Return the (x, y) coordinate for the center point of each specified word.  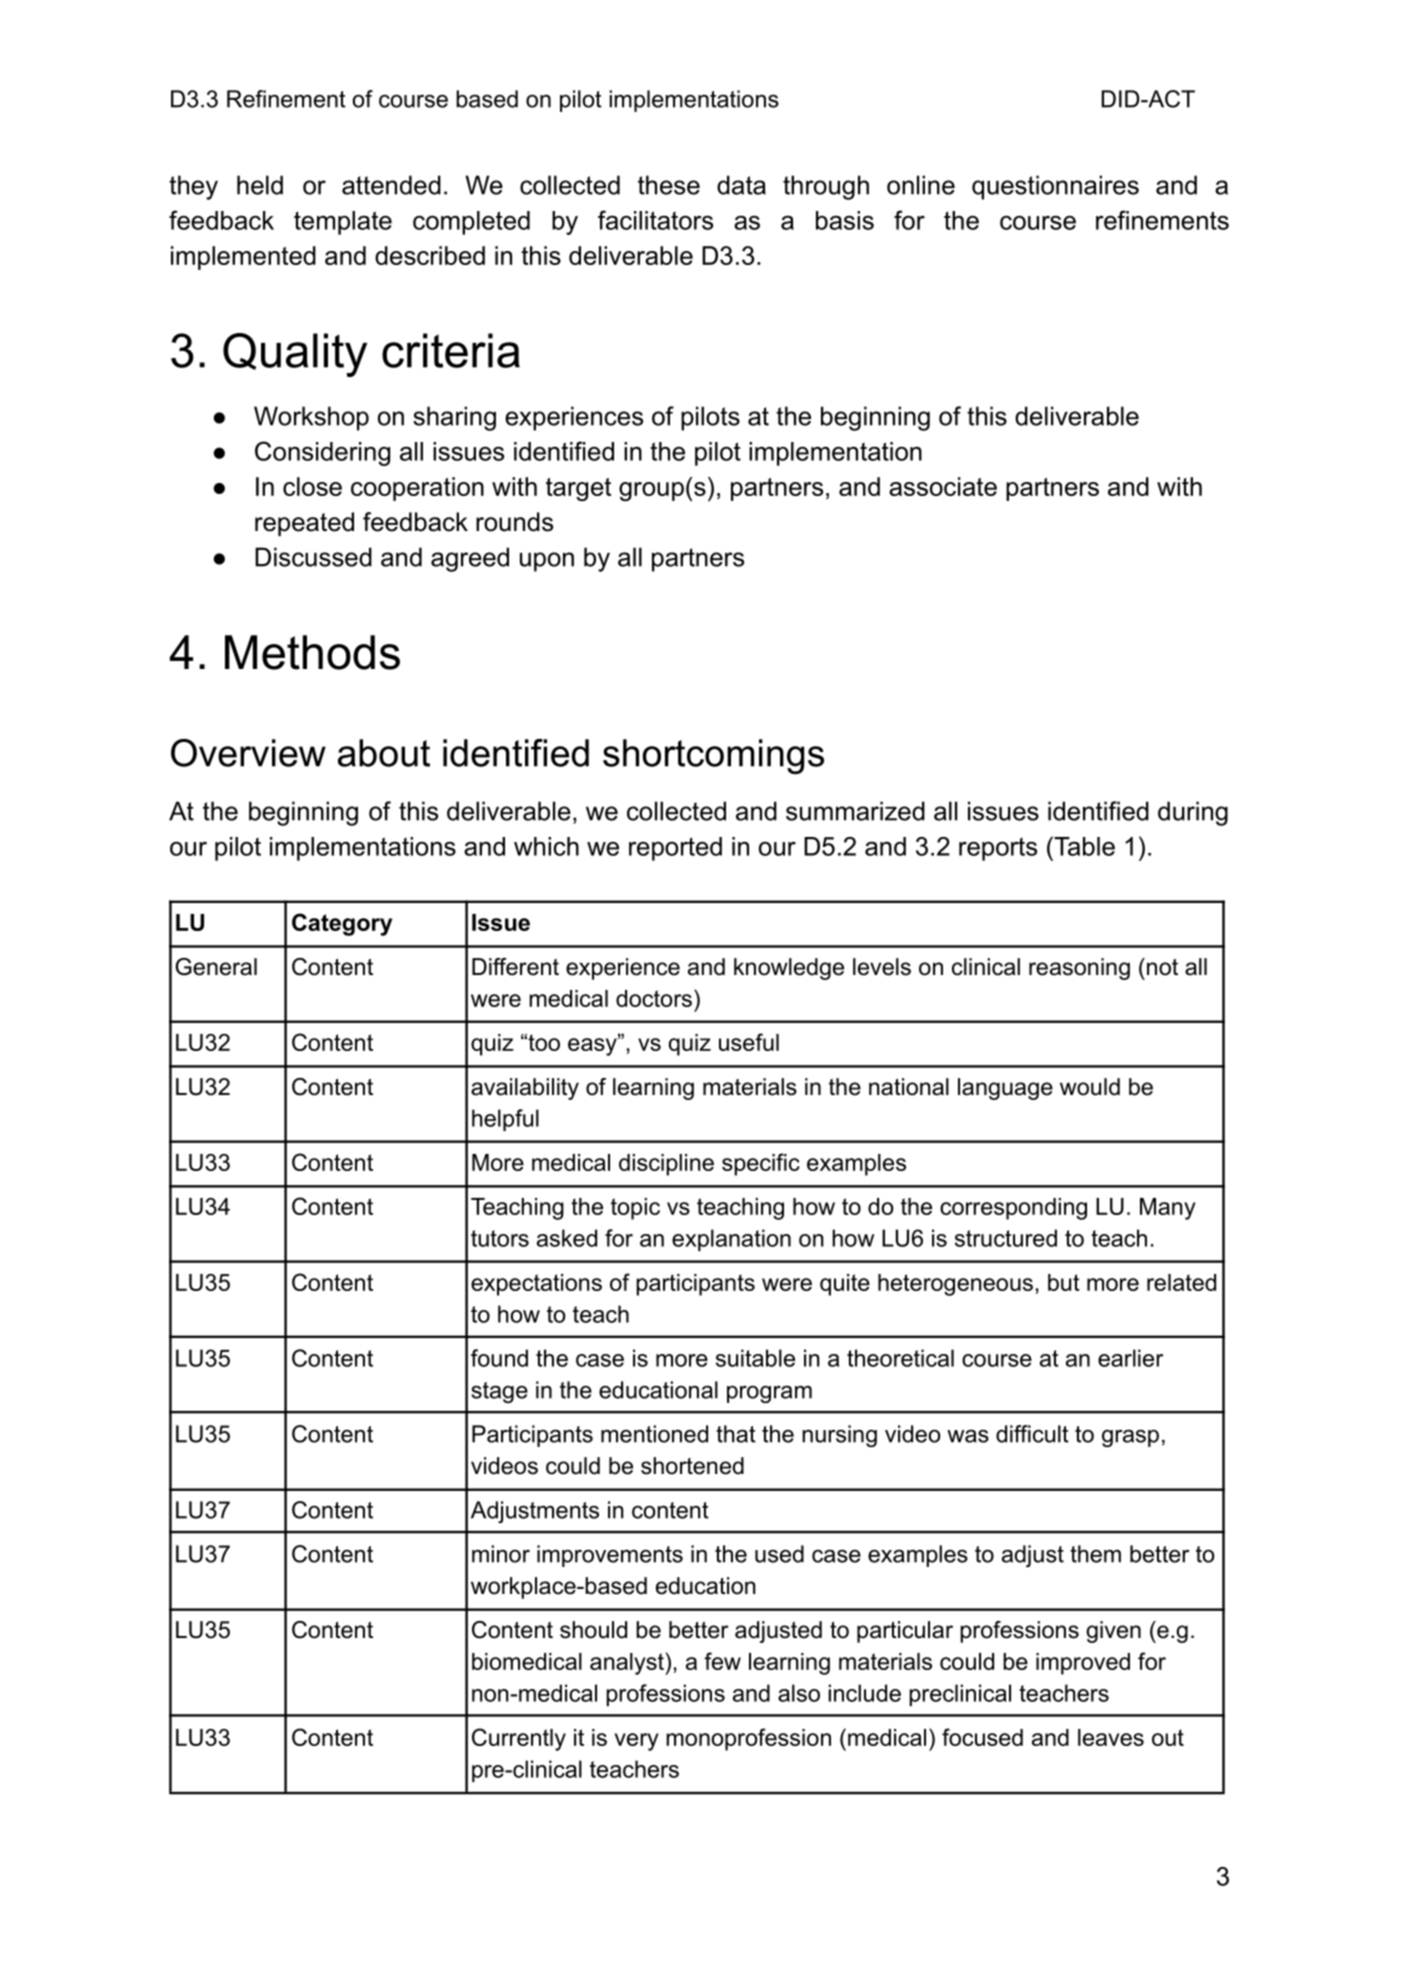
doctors (654, 998)
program (769, 1394)
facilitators (655, 220)
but (1064, 1282)
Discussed (313, 557)
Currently (519, 1739)
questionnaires (1055, 187)
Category (342, 924)
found (499, 1358)
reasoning (1079, 969)
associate (943, 486)
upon (547, 562)
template (343, 223)
